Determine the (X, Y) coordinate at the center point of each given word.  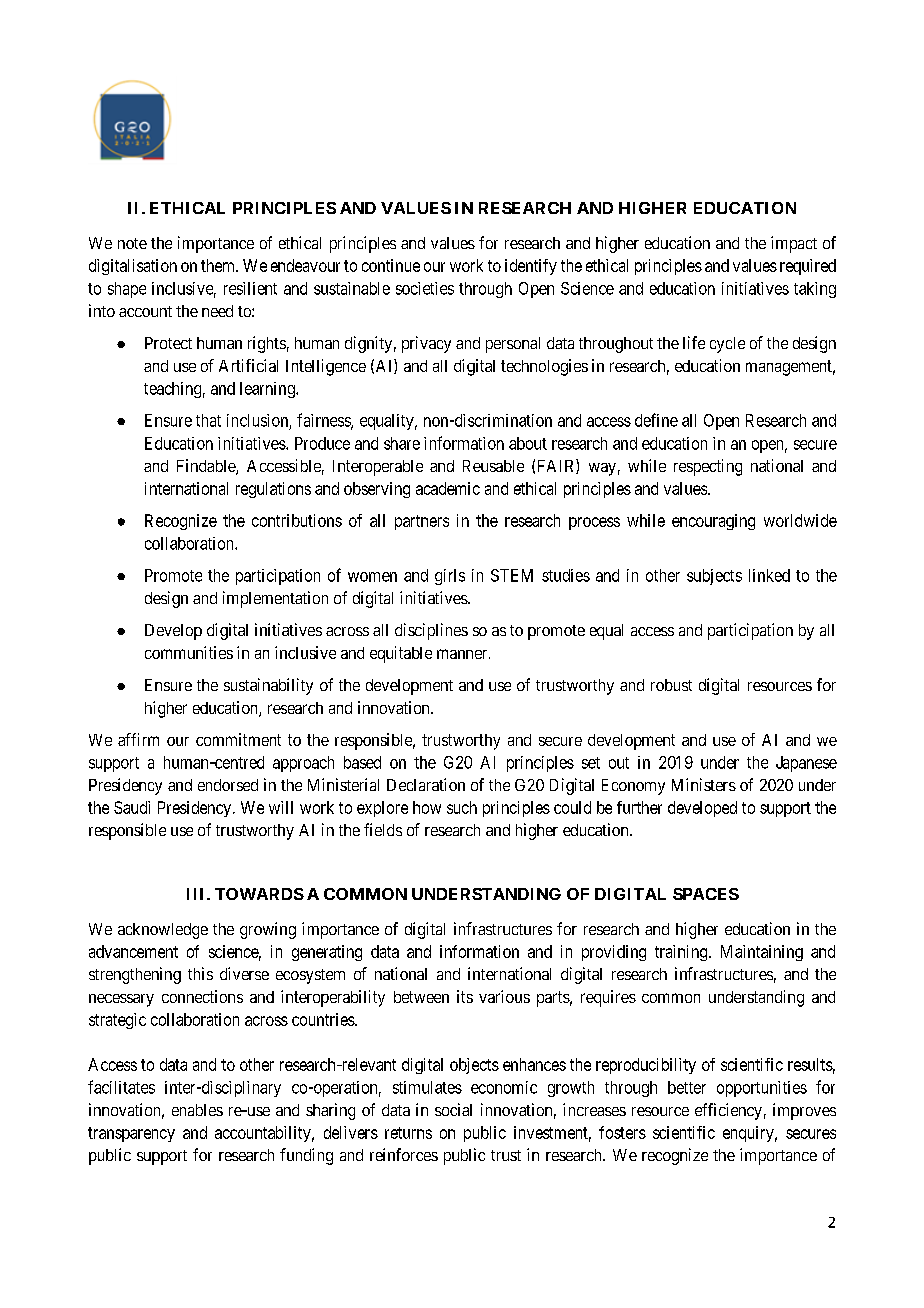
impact (794, 244)
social (453, 1109)
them (219, 265)
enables (197, 1110)
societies (425, 288)
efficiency (728, 1111)
